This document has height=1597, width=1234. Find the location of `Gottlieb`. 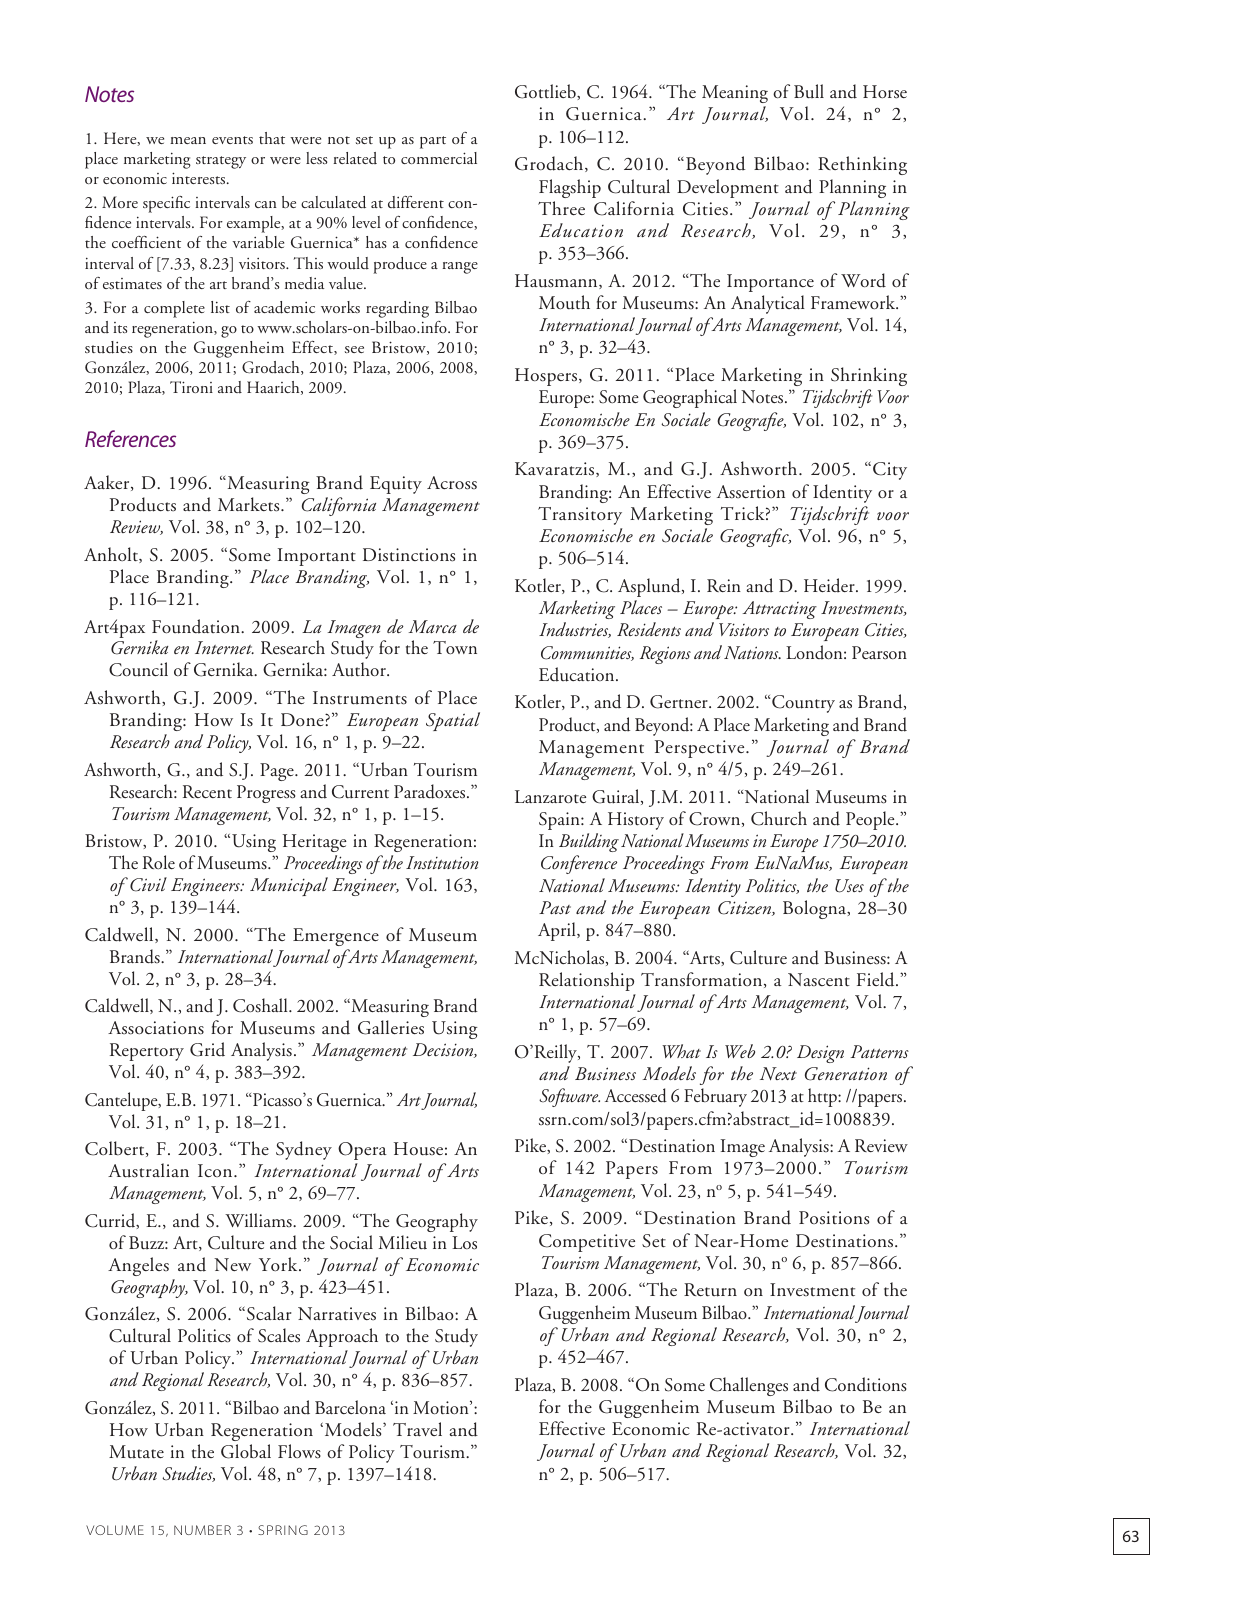

Gottlieb is located at coordinates (546, 91).
